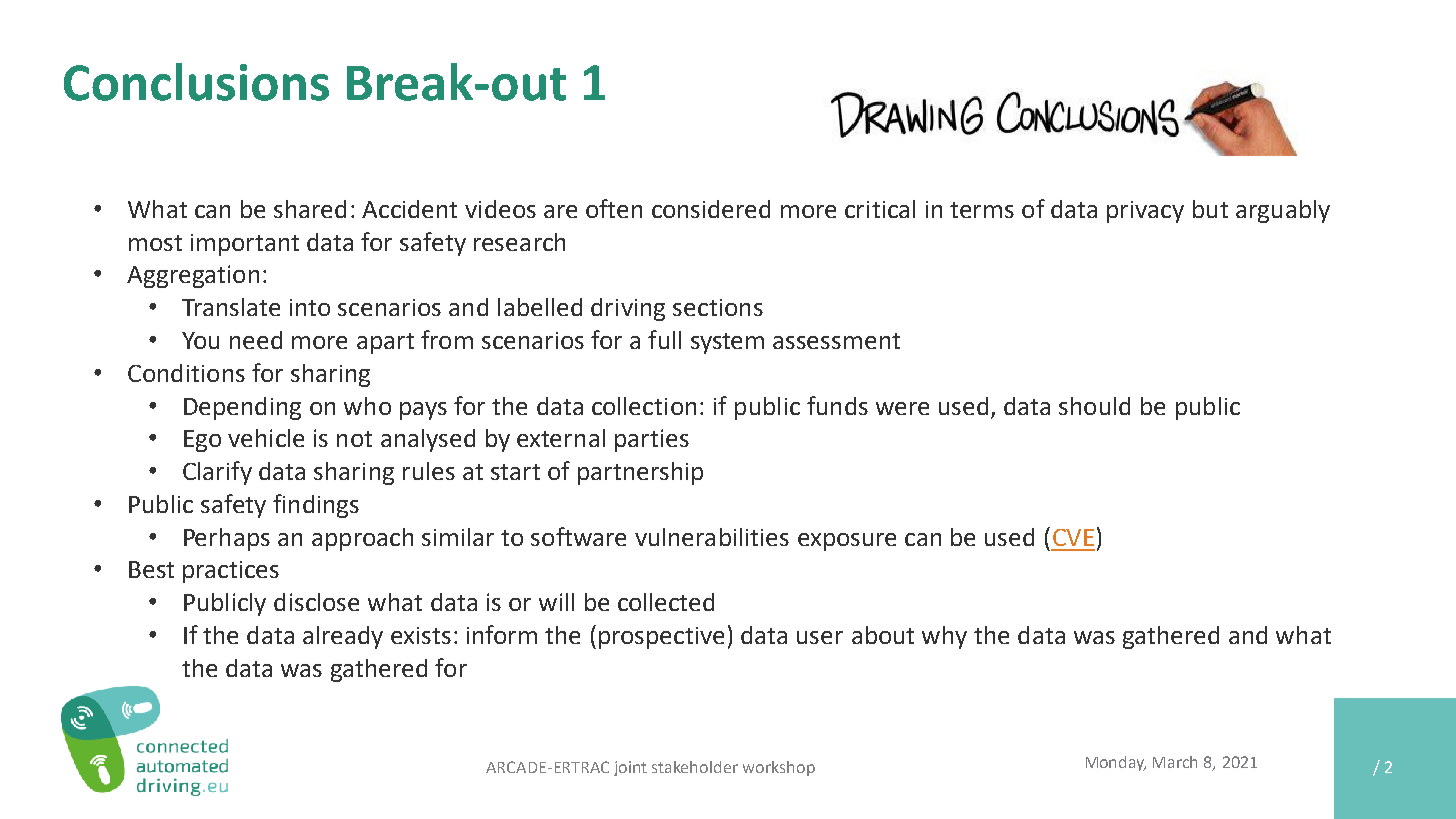 This page has height=819, width=1456. What do you see at coordinates (196, 82) in the page?
I see `Conclusions` at bounding box center [196, 82].
